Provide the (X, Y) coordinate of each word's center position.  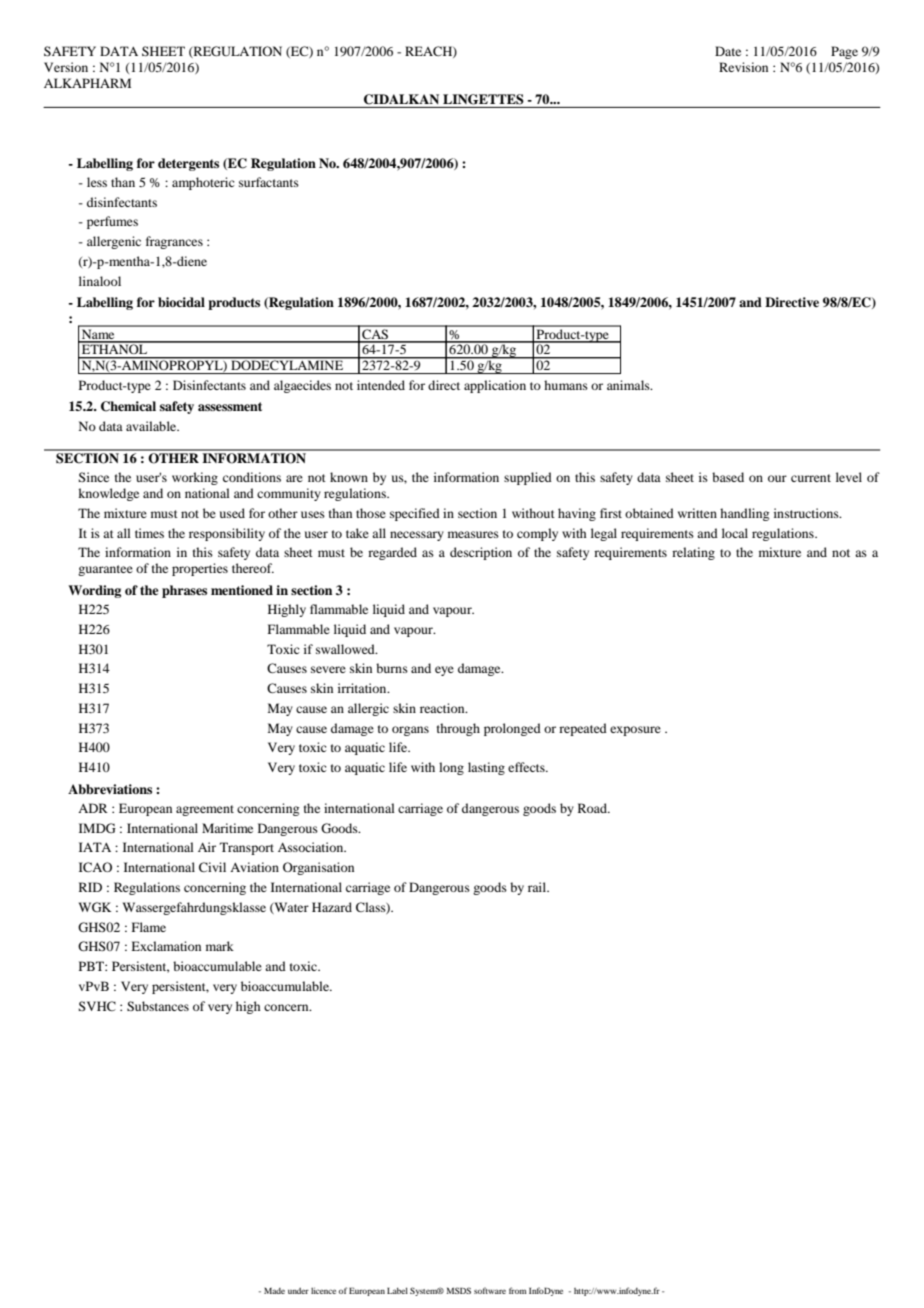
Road (593, 808)
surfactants (269, 182)
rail (538, 887)
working (195, 478)
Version (66, 67)
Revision (743, 67)
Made (274, 1291)
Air (207, 847)
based (728, 477)
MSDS (458, 1290)
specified (415, 514)
